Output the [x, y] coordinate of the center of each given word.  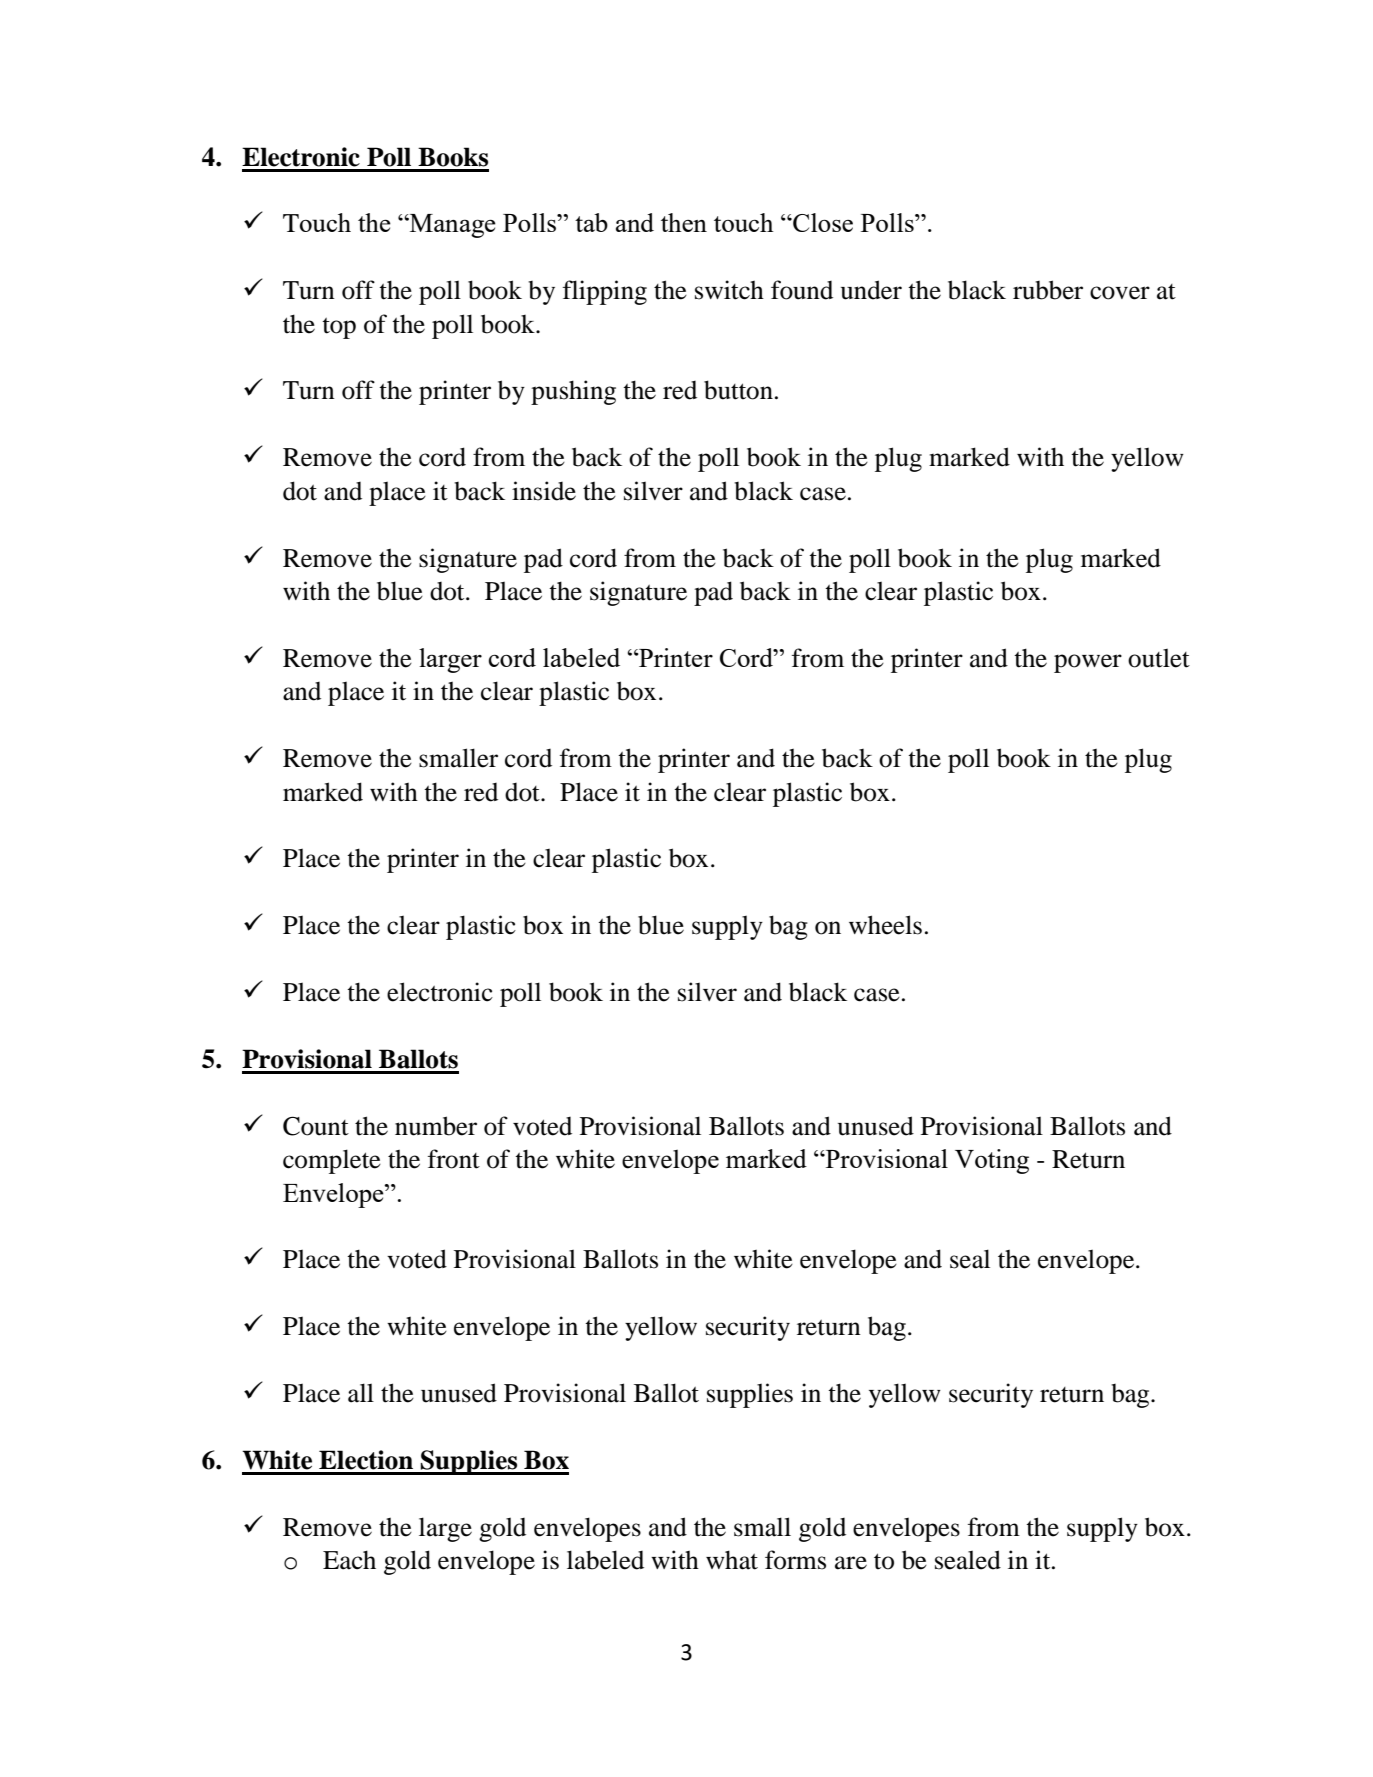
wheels [885, 925]
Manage [452, 226]
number [436, 1126]
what [732, 1560]
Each [349, 1560]
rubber [1048, 290]
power [1088, 663]
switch [729, 290]
